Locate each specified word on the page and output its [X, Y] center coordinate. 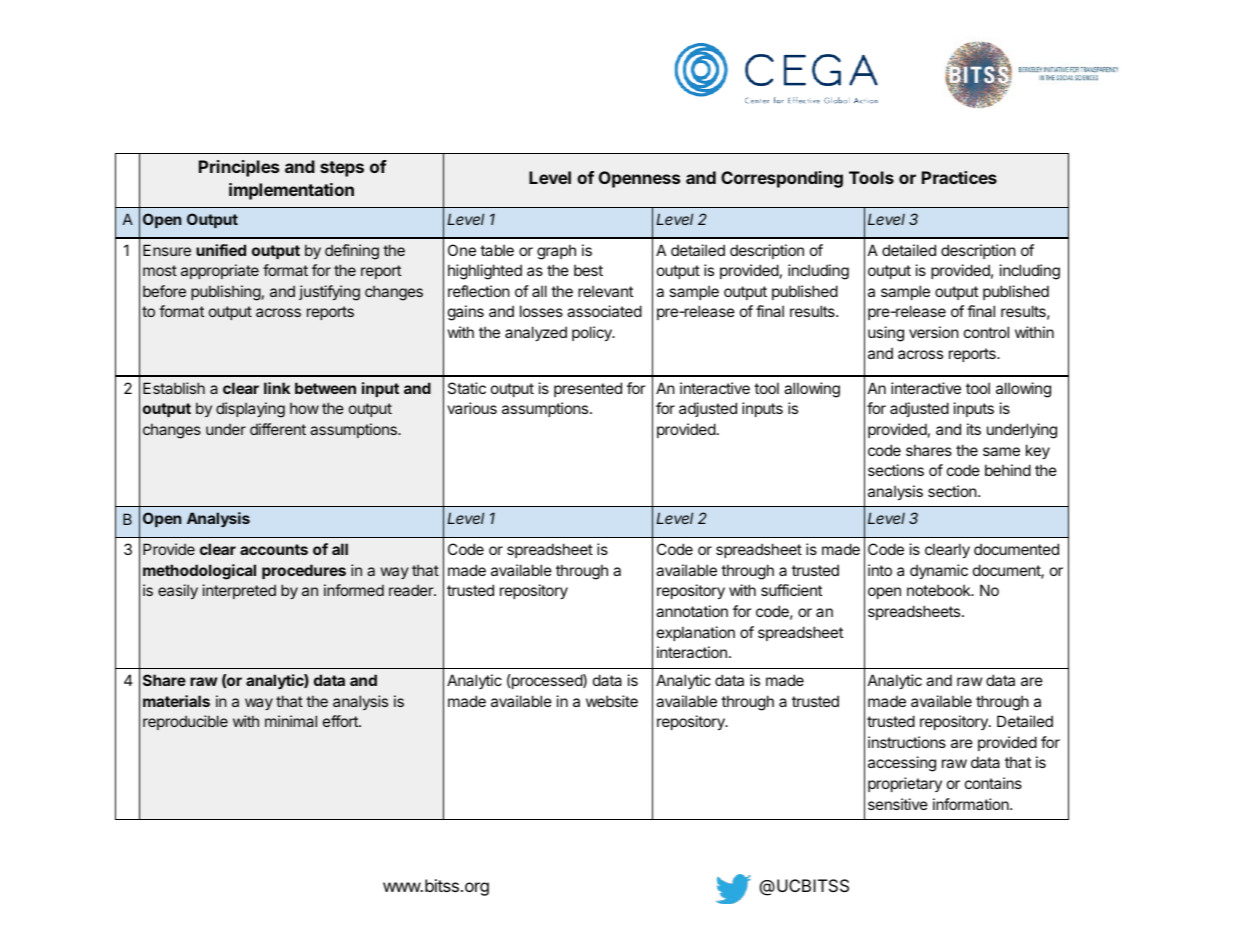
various [472, 408]
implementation [291, 191]
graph [556, 252]
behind [1008, 470]
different [278, 429]
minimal [291, 721]
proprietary [905, 784]
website [612, 701]
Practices [959, 177]
